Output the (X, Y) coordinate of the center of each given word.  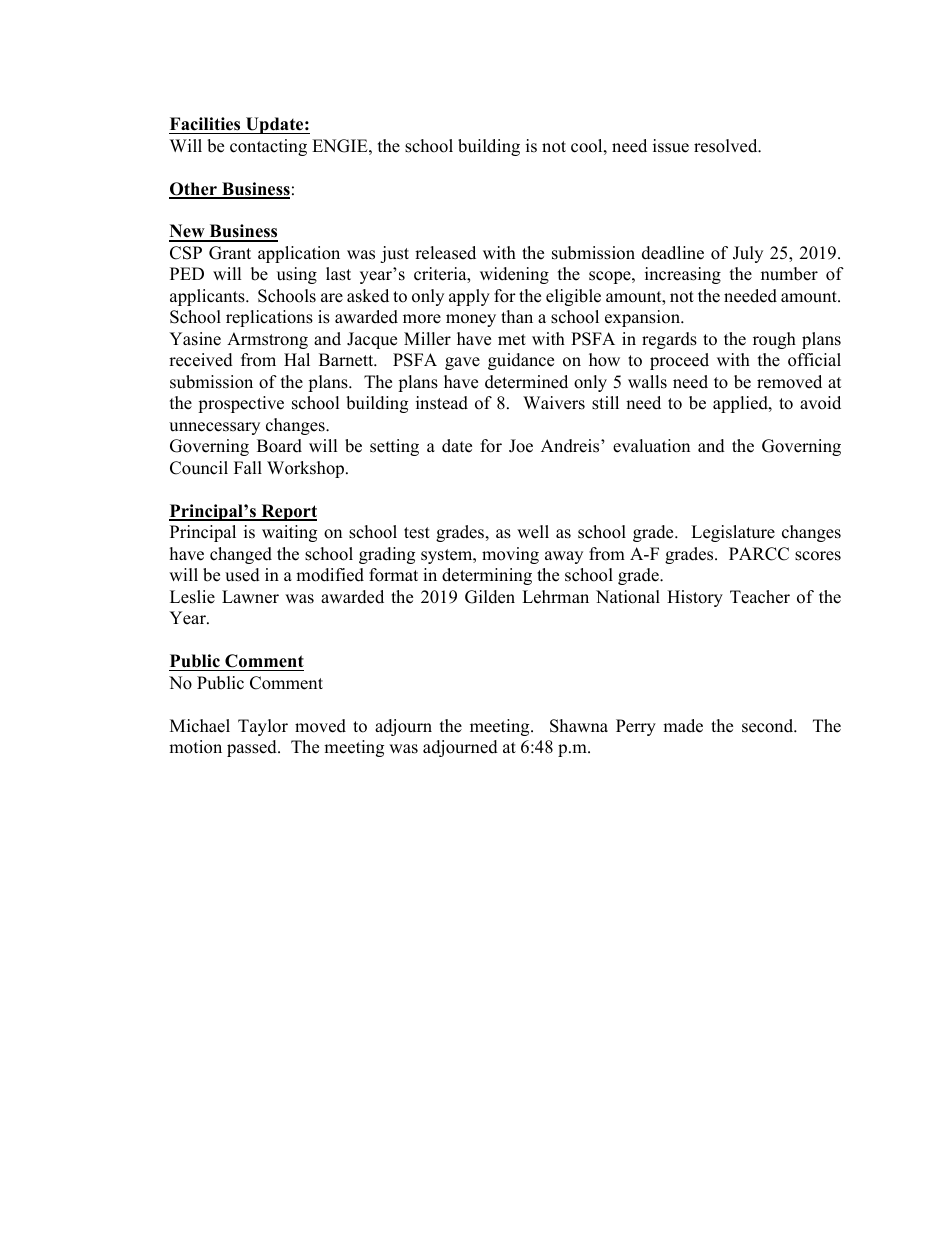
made (683, 726)
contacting (268, 147)
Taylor (263, 727)
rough (774, 340)
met (512, 340)
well (533, 532)
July (748, 254)
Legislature (733, 533)
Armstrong (267, 340)
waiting (289, 533)
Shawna (579, 726)
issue (671, 146)
